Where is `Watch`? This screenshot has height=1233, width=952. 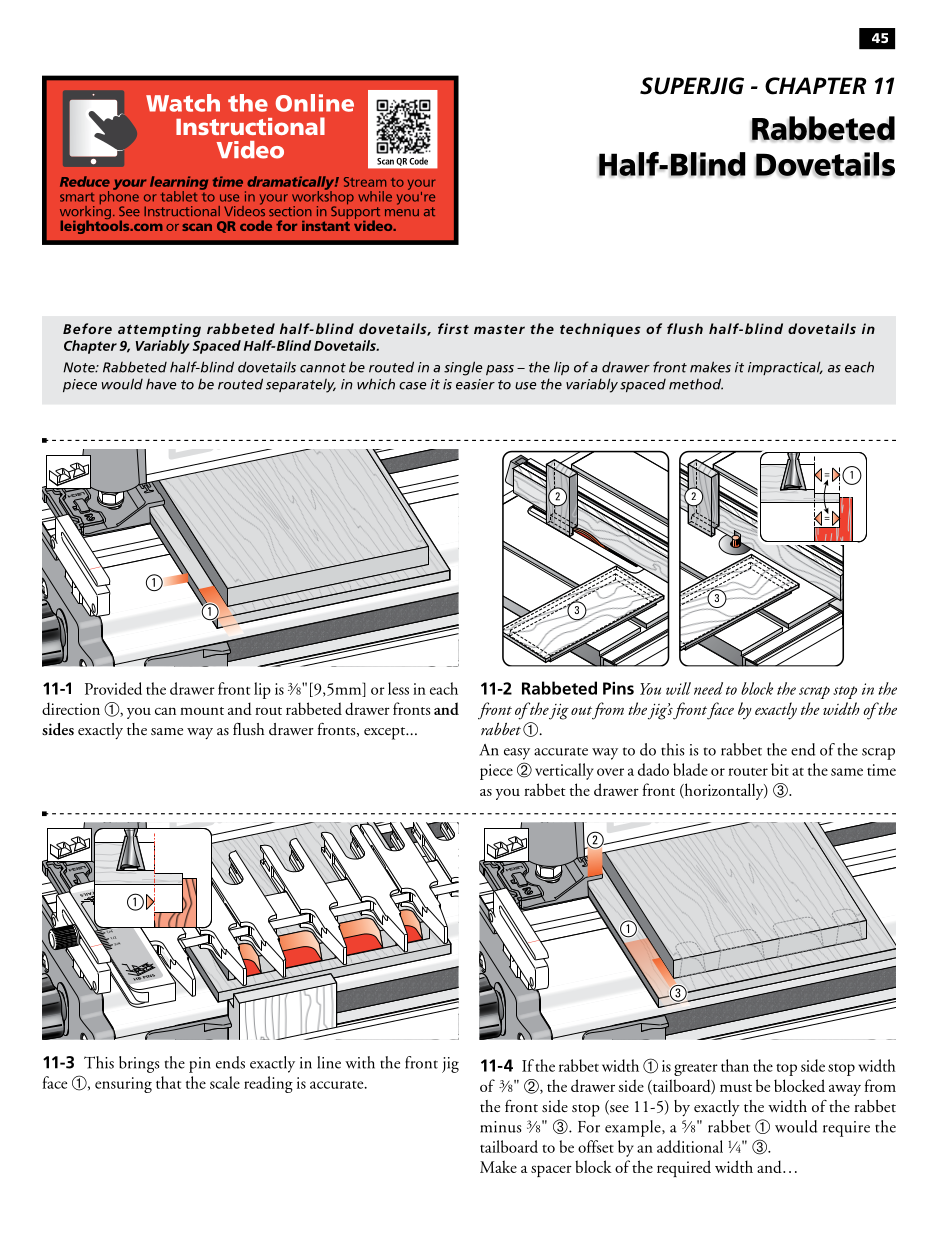
Watch is located at coordinates (183, 103).
